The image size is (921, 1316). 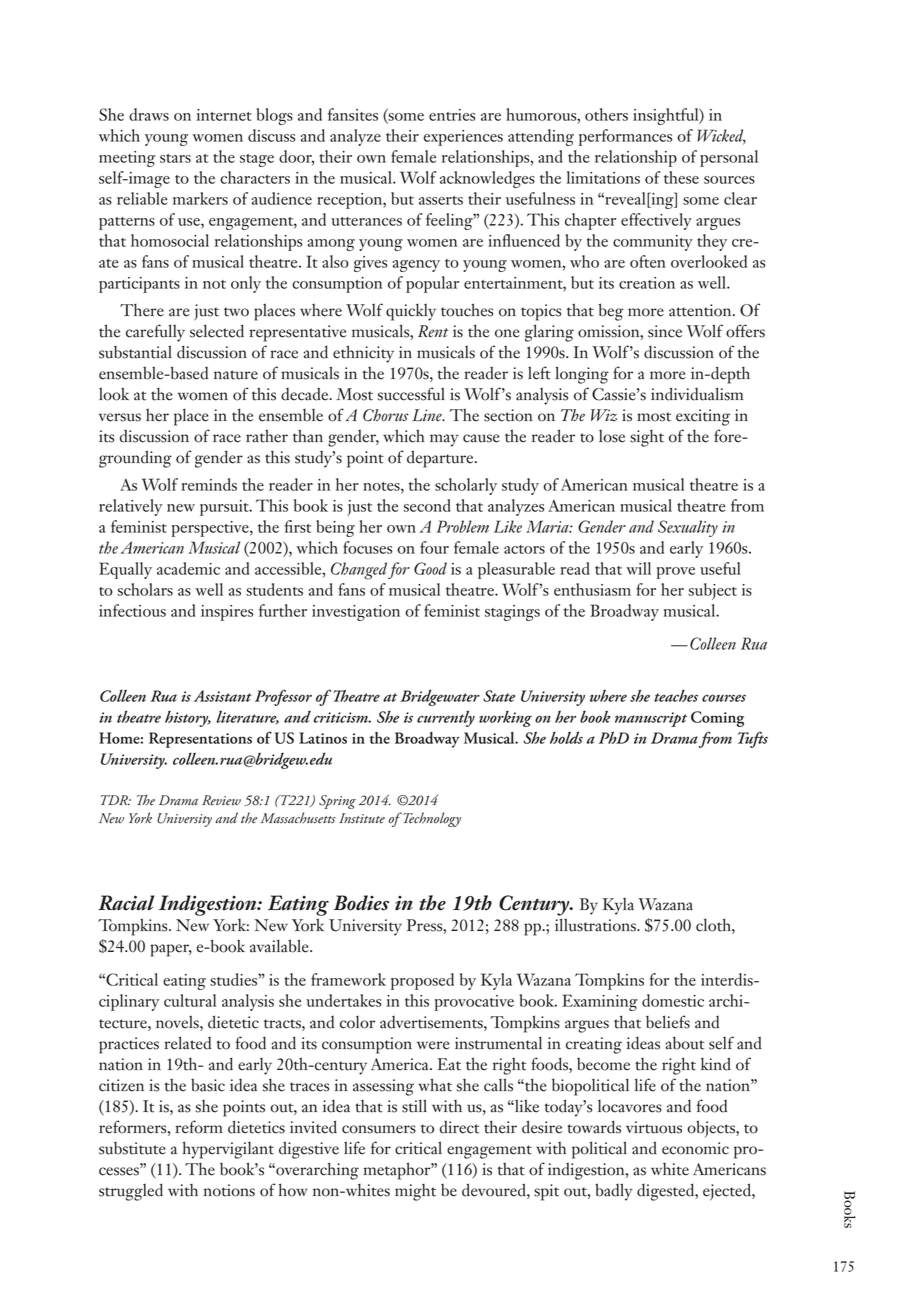 I want to click on four, so click(x=434, y=547).
